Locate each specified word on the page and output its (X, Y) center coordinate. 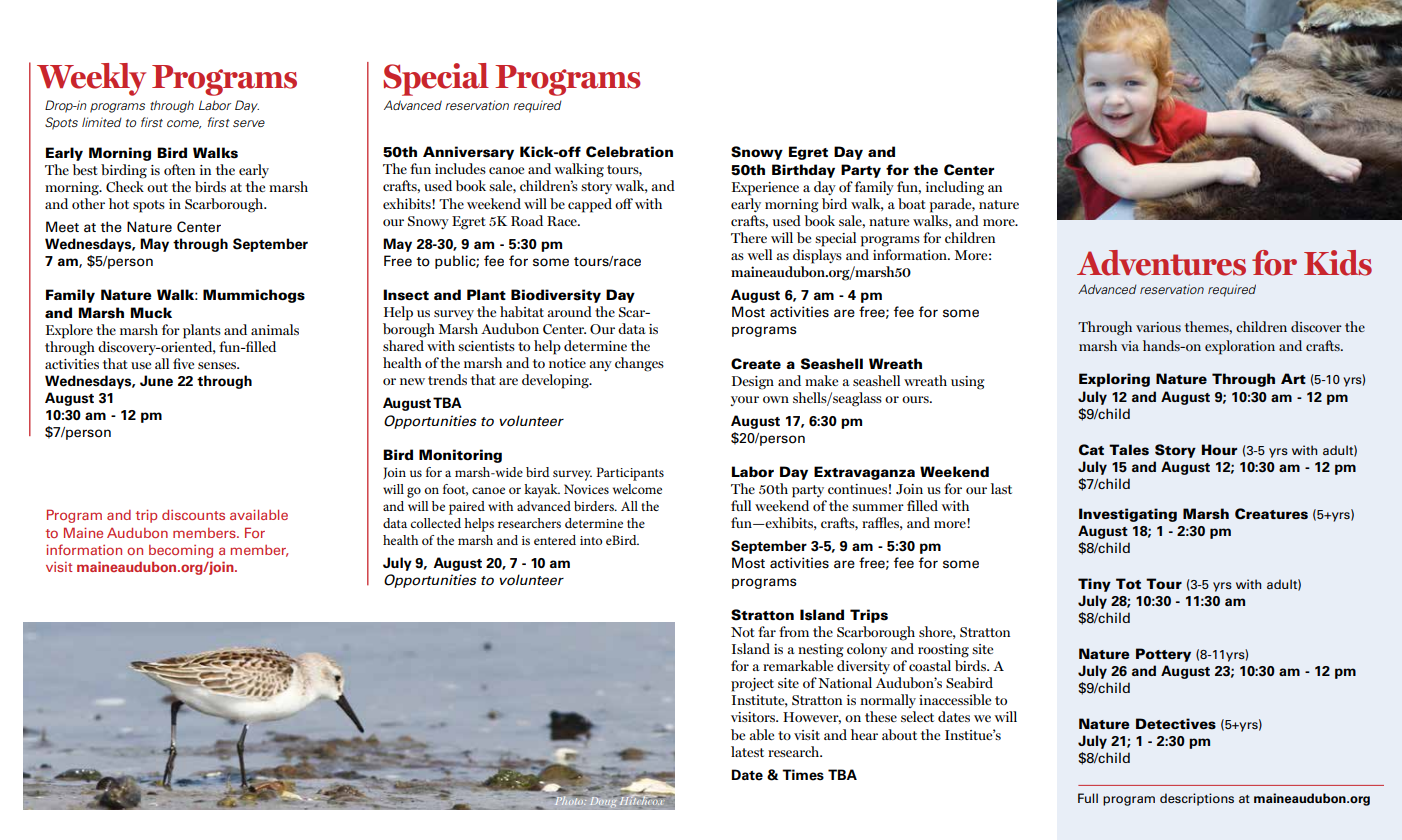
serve (249, 123)
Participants (630, 474)
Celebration (629, 152)
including (955, 188)
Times (803, 775)
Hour (1219, 449)
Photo (569, 799)
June (156, 381)
